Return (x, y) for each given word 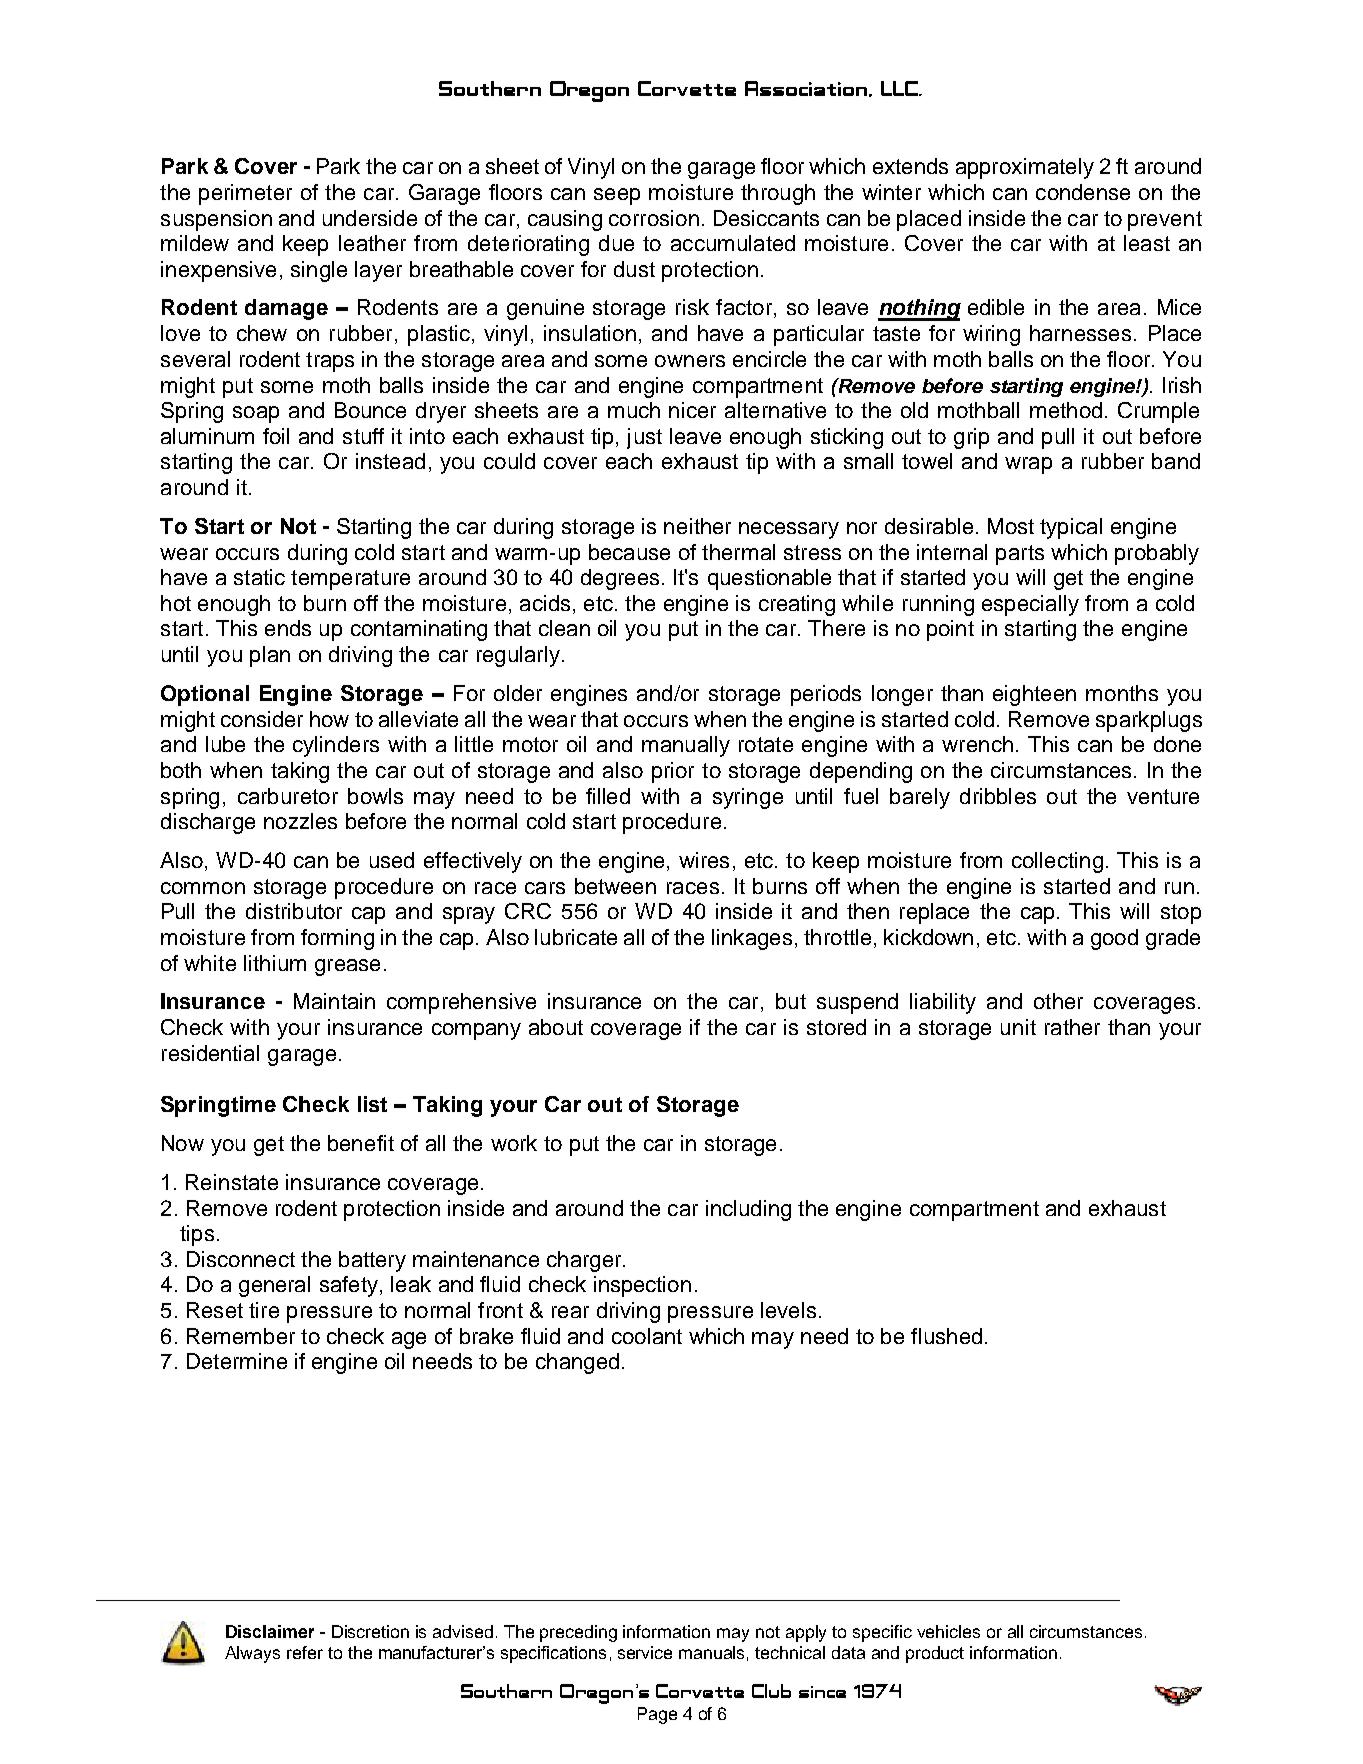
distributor (294, 911)
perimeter (245, 194)
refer (305, 1652)
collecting (1057, 862)
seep (617, 196)
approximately (1025, 168)
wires (704, 860)
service (645, 1652)
